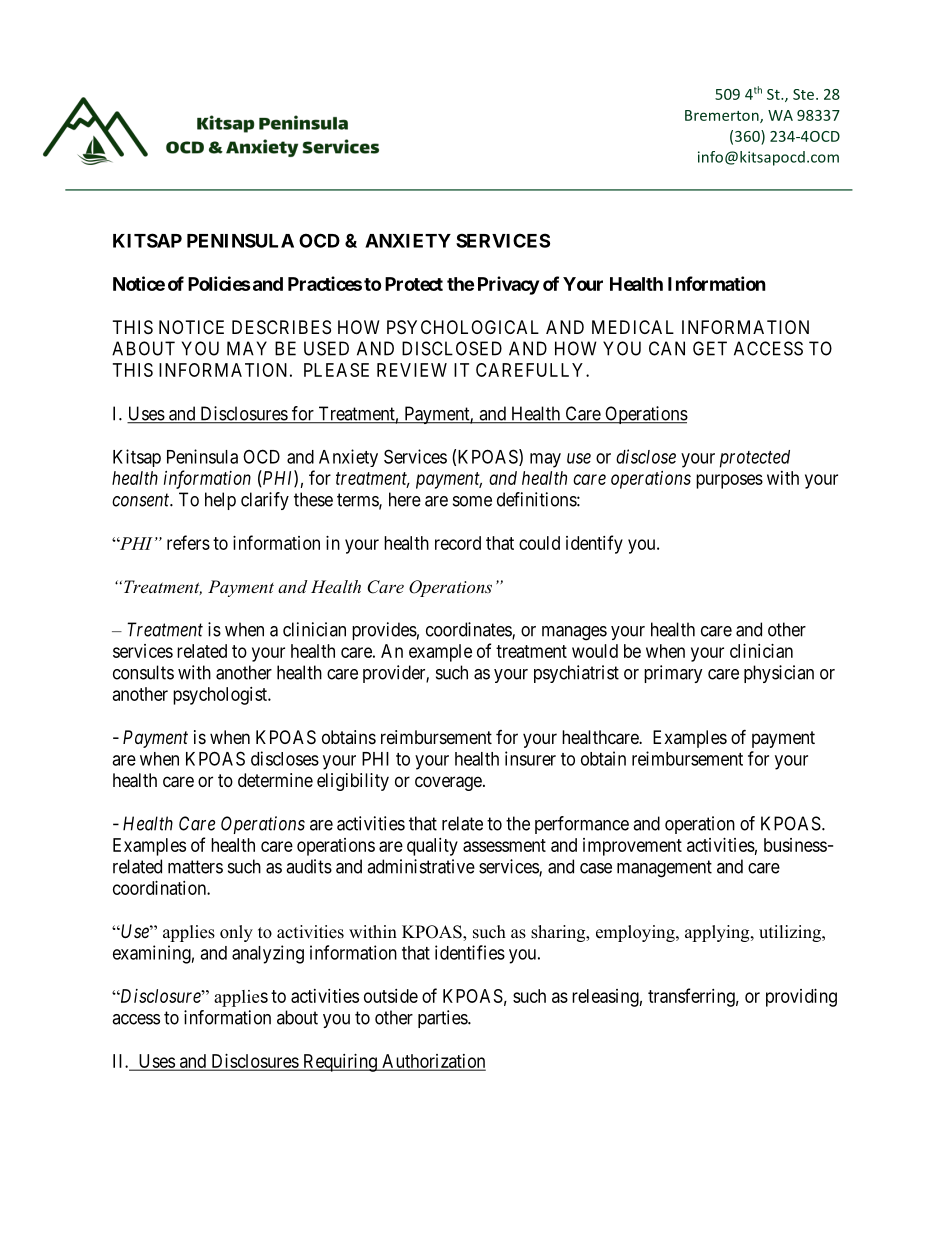 The height and width of the screenshot is (1233, 952). Describe the element at coordinates (412, 370) in the screenshot. I see `REVIEW` at that location.
